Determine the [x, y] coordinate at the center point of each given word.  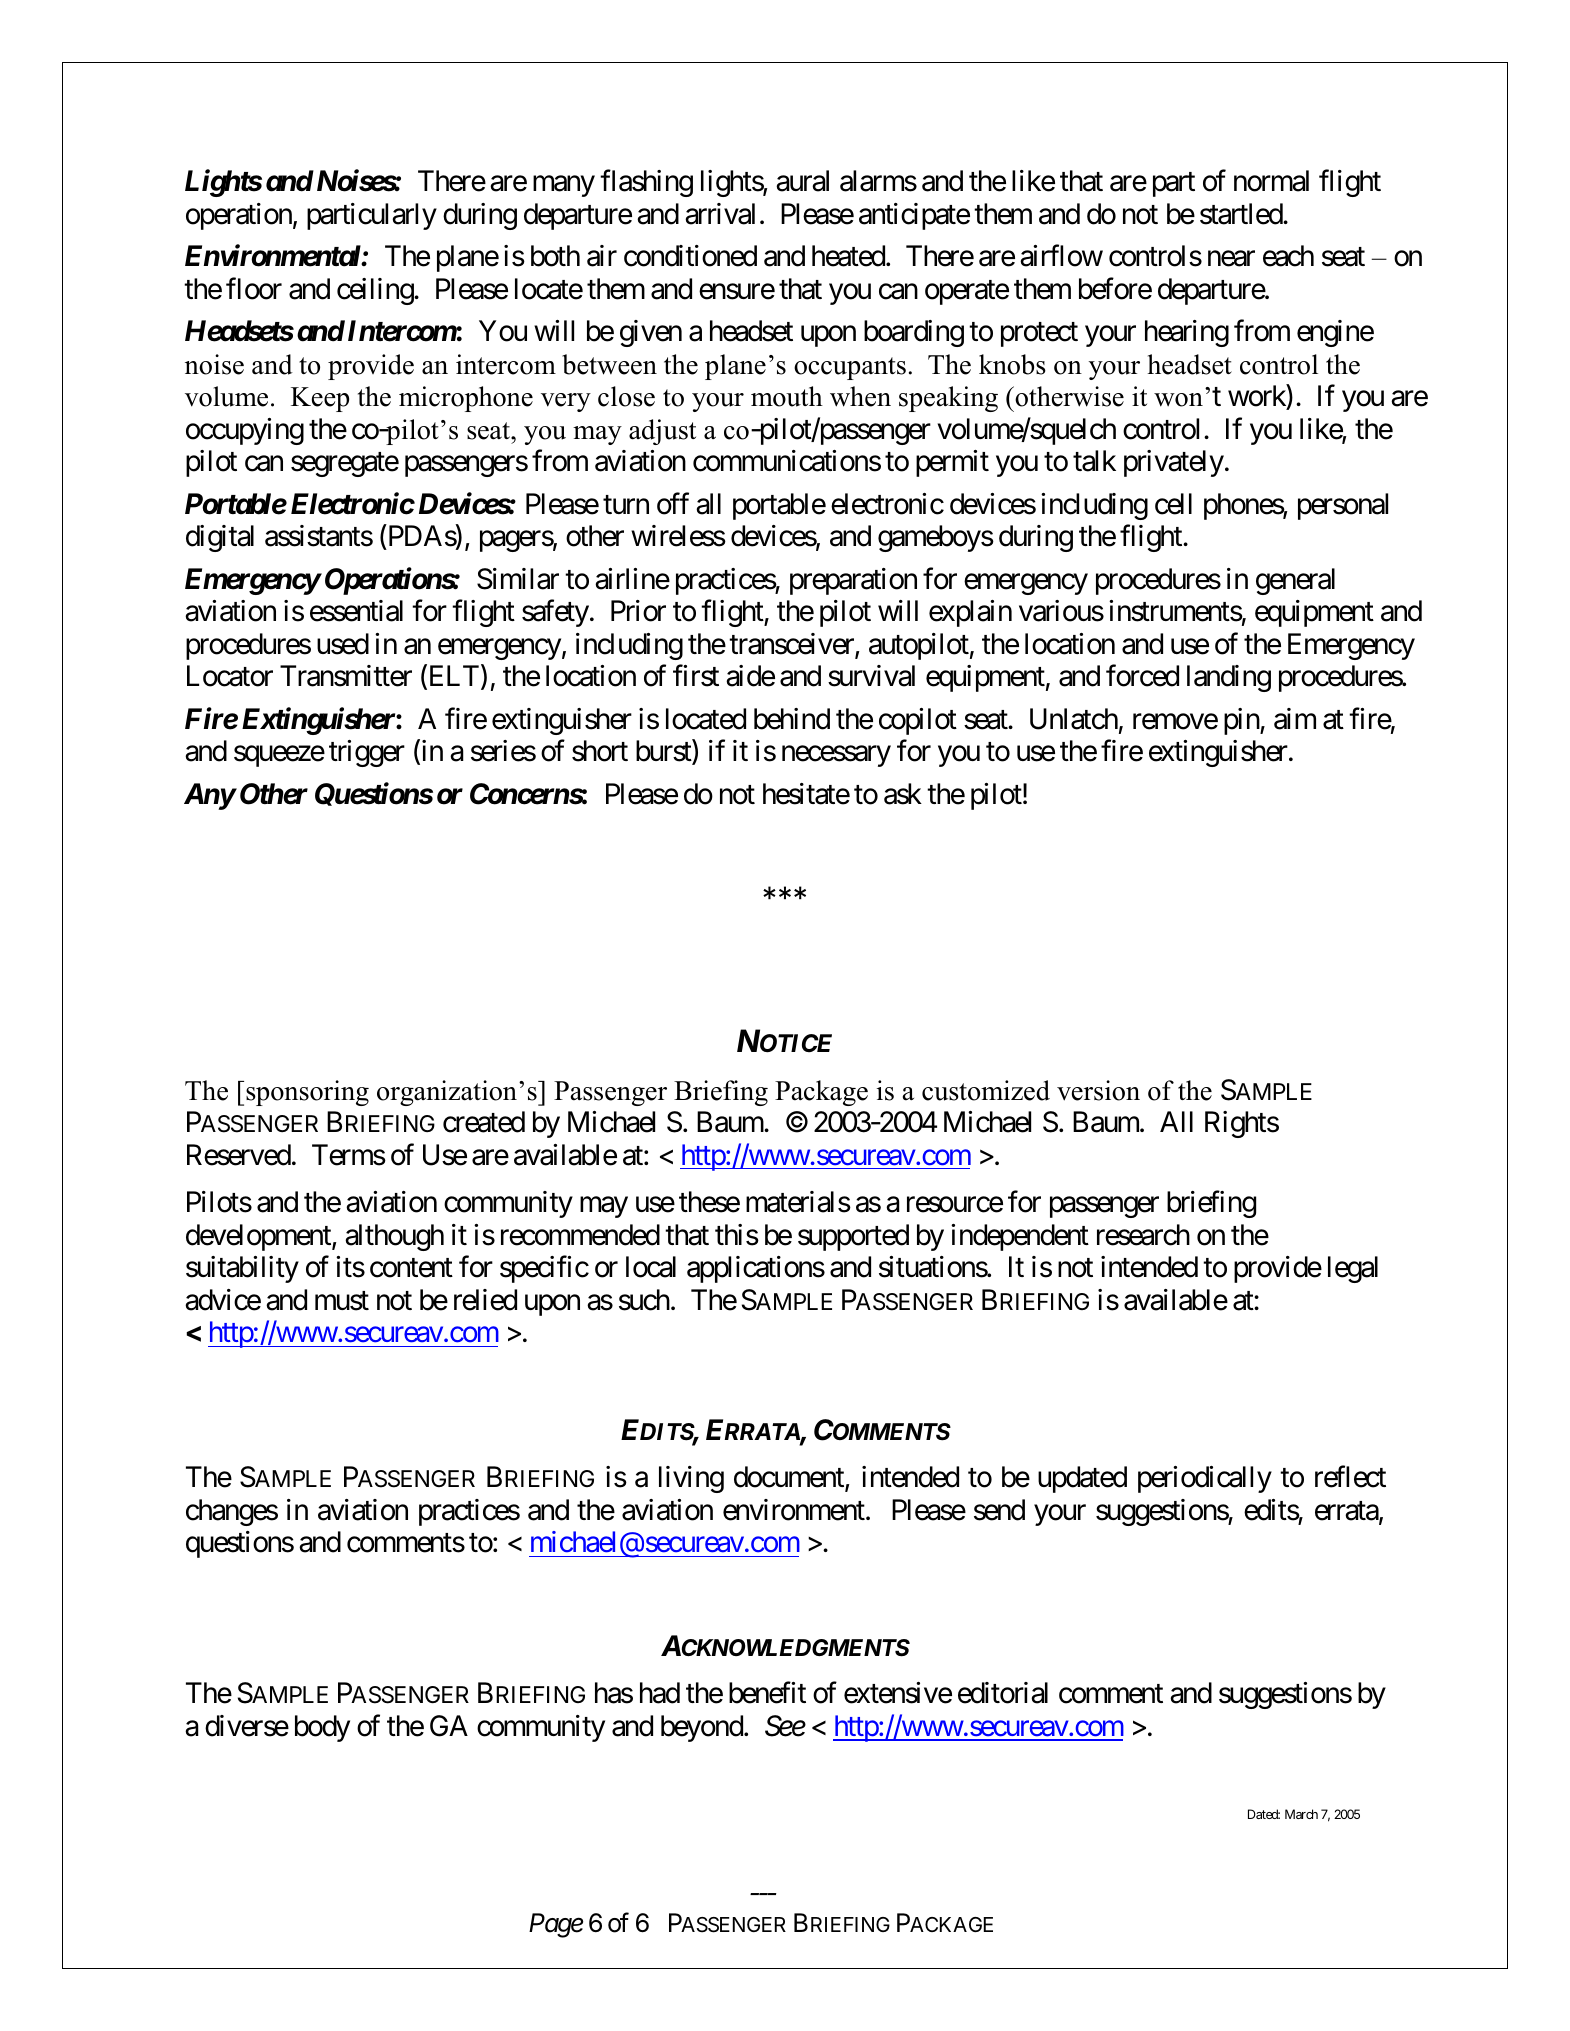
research [1143, 1235]
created [484, 1122]
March [1301, 1814]
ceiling [376, 291]
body [322, 1728]
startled [1242, 214]
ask [903, 794]
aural [802, 181]
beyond [703, 1728]
